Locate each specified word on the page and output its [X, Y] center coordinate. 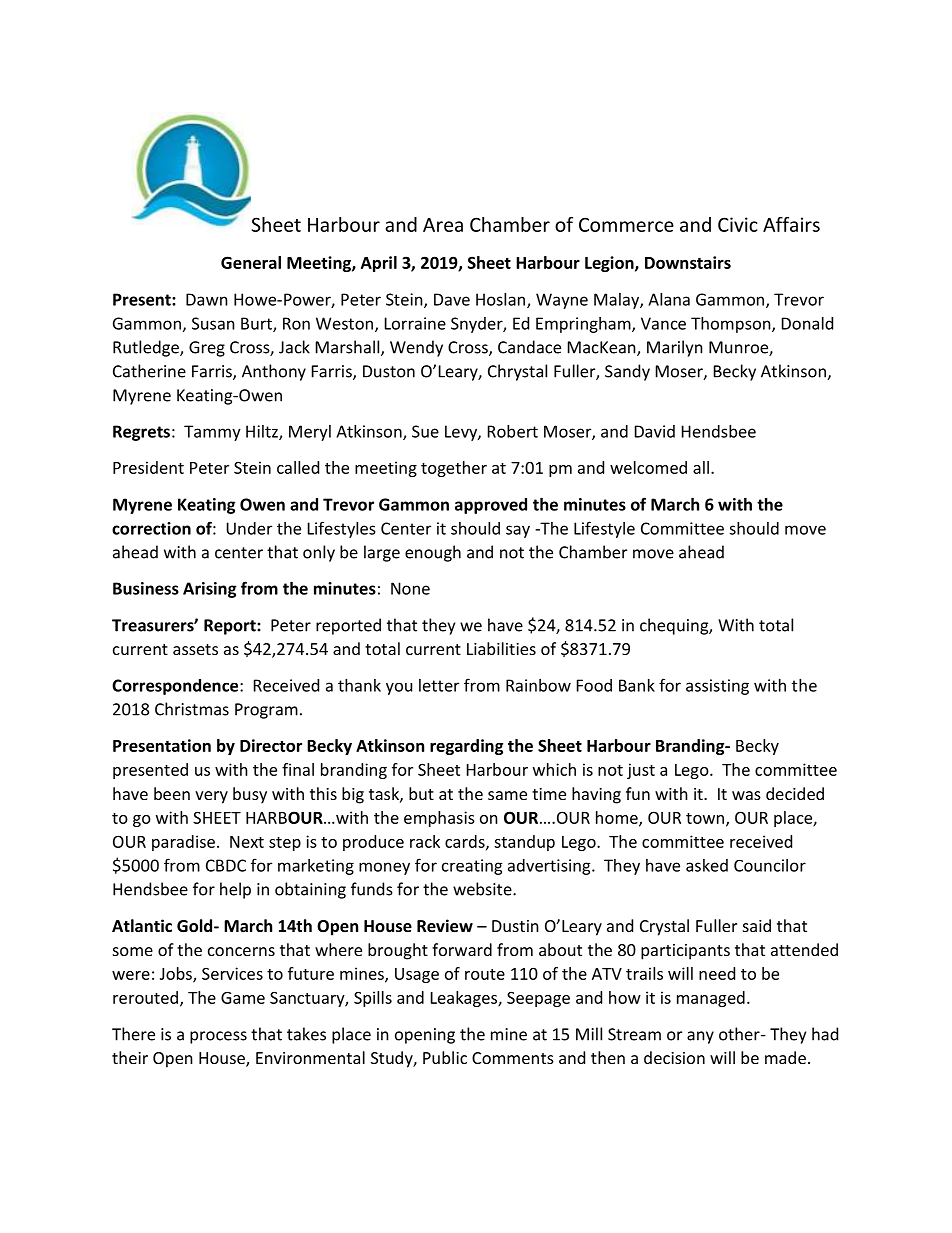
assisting [717, 687]
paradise [183, 843]
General [251, 262]
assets [195, 649]
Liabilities [501, 648]
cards [466, 842]
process [218, 1037]
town [705, 818]
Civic [738, 224]
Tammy [212, 433]
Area [443, 225]
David [655, 431]
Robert [513, 431]
